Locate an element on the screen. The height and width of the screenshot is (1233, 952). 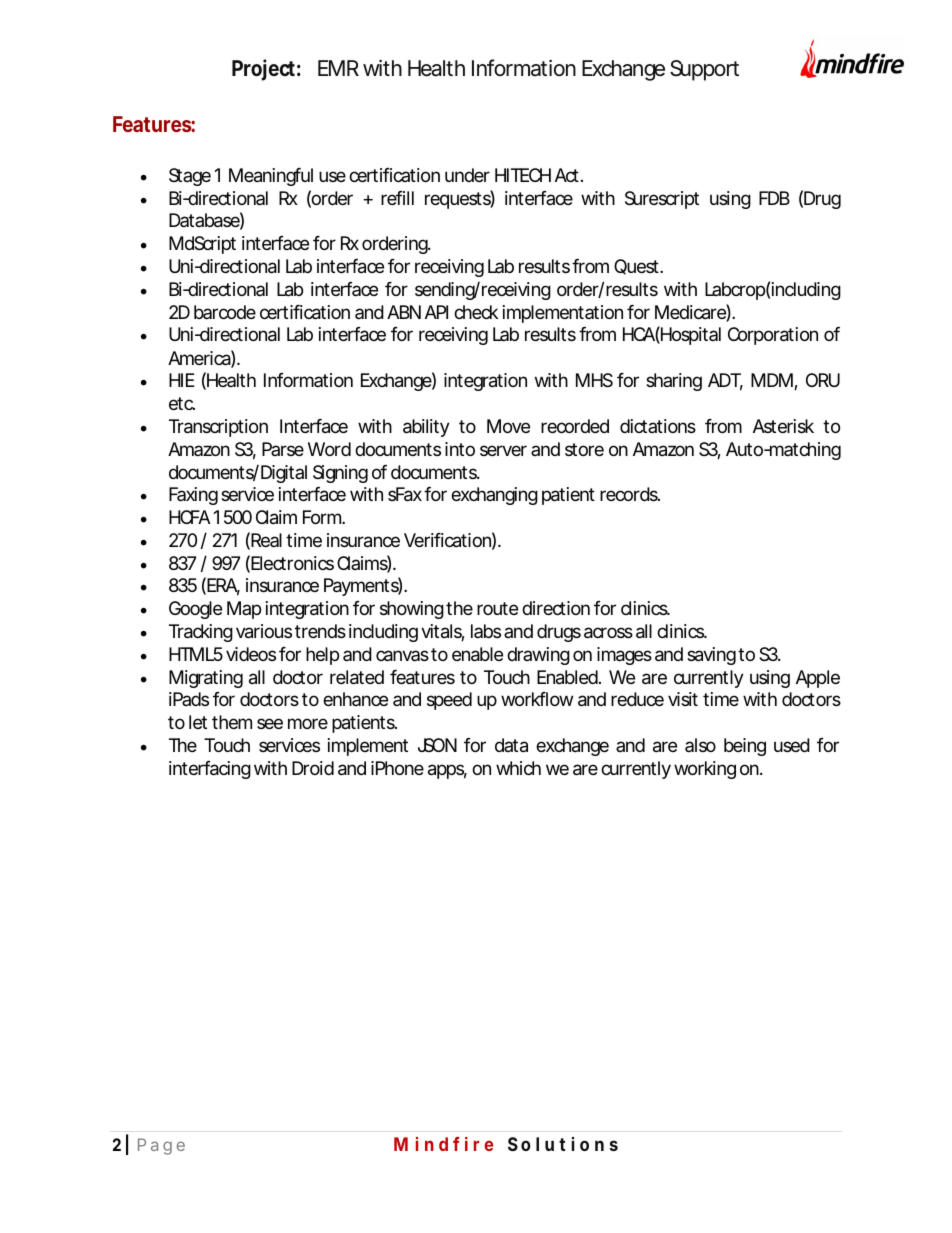
which is located at coordinates (518, 768).
